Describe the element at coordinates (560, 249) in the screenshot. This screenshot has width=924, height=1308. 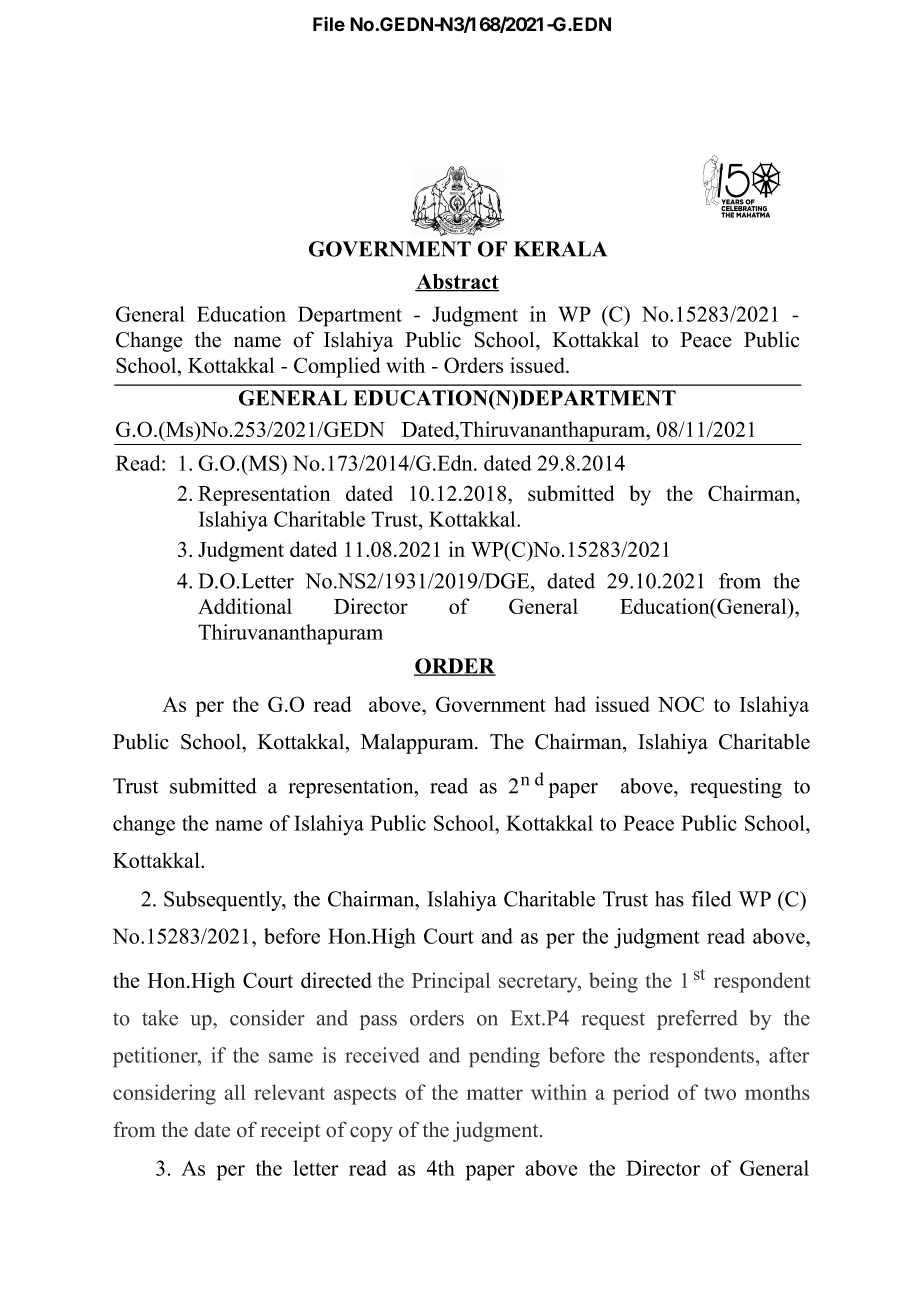
I see `KERALA` at that location.
